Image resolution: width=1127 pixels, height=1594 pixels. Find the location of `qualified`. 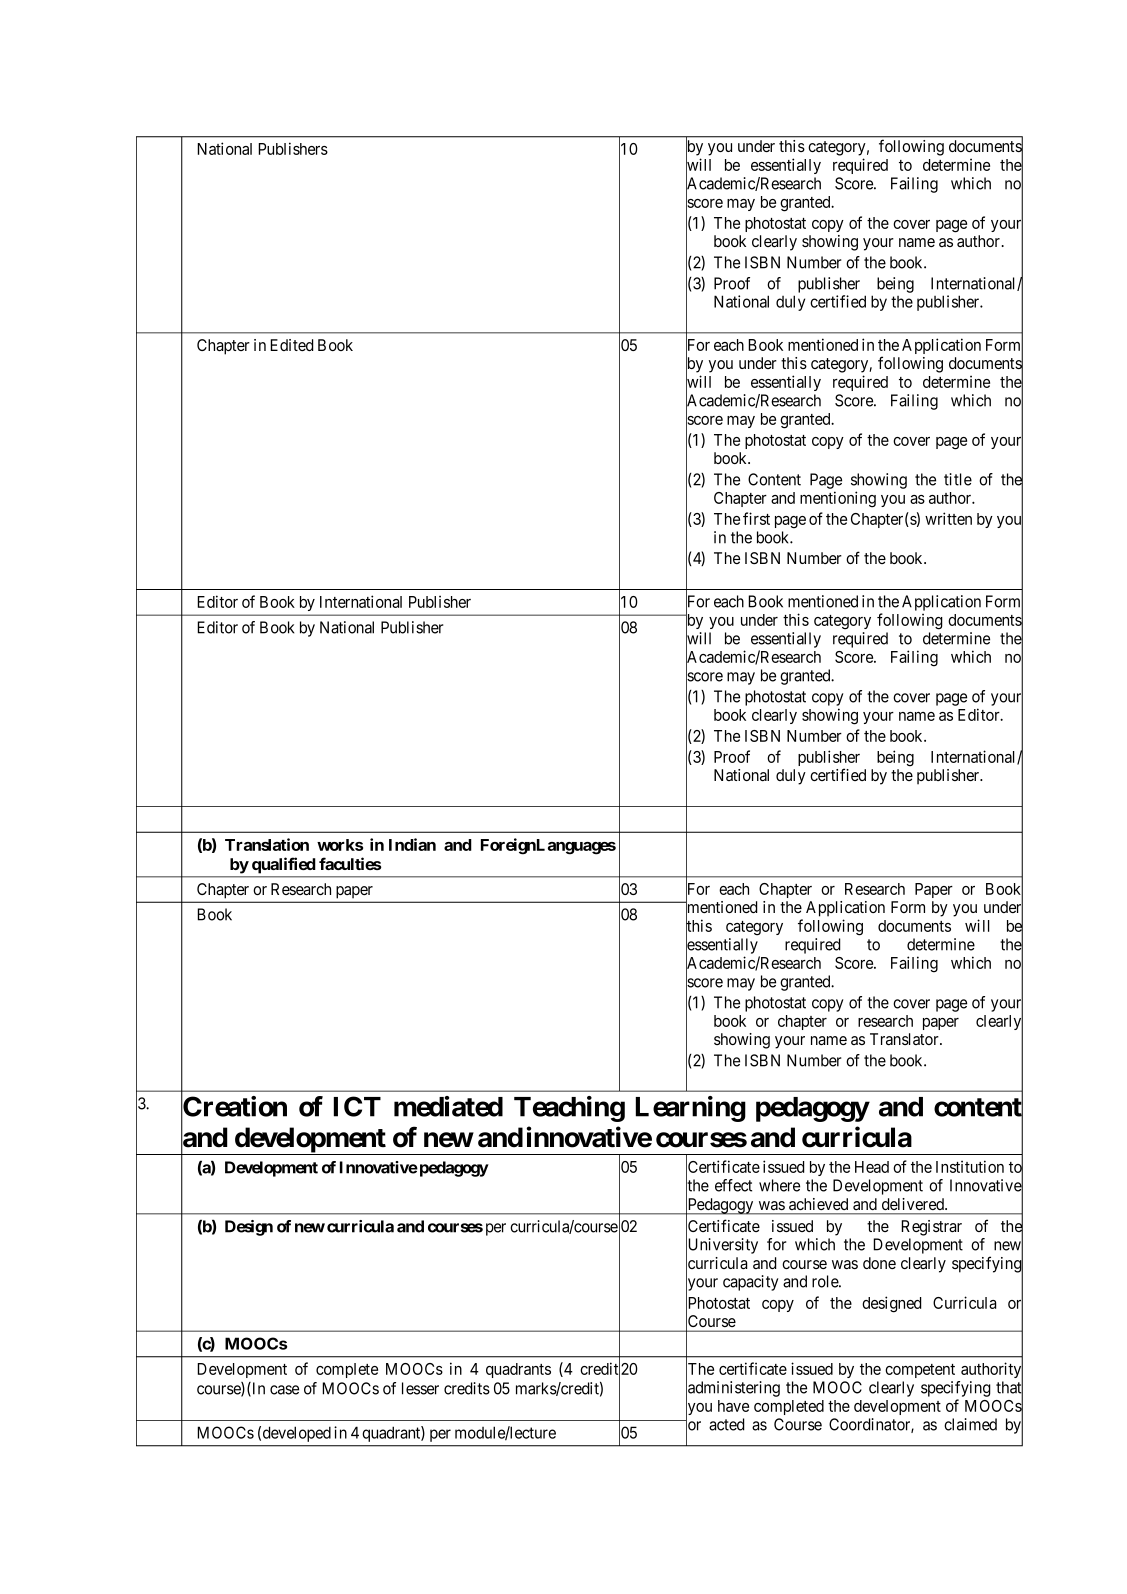

qualified is located at coordinates (283, 865).
